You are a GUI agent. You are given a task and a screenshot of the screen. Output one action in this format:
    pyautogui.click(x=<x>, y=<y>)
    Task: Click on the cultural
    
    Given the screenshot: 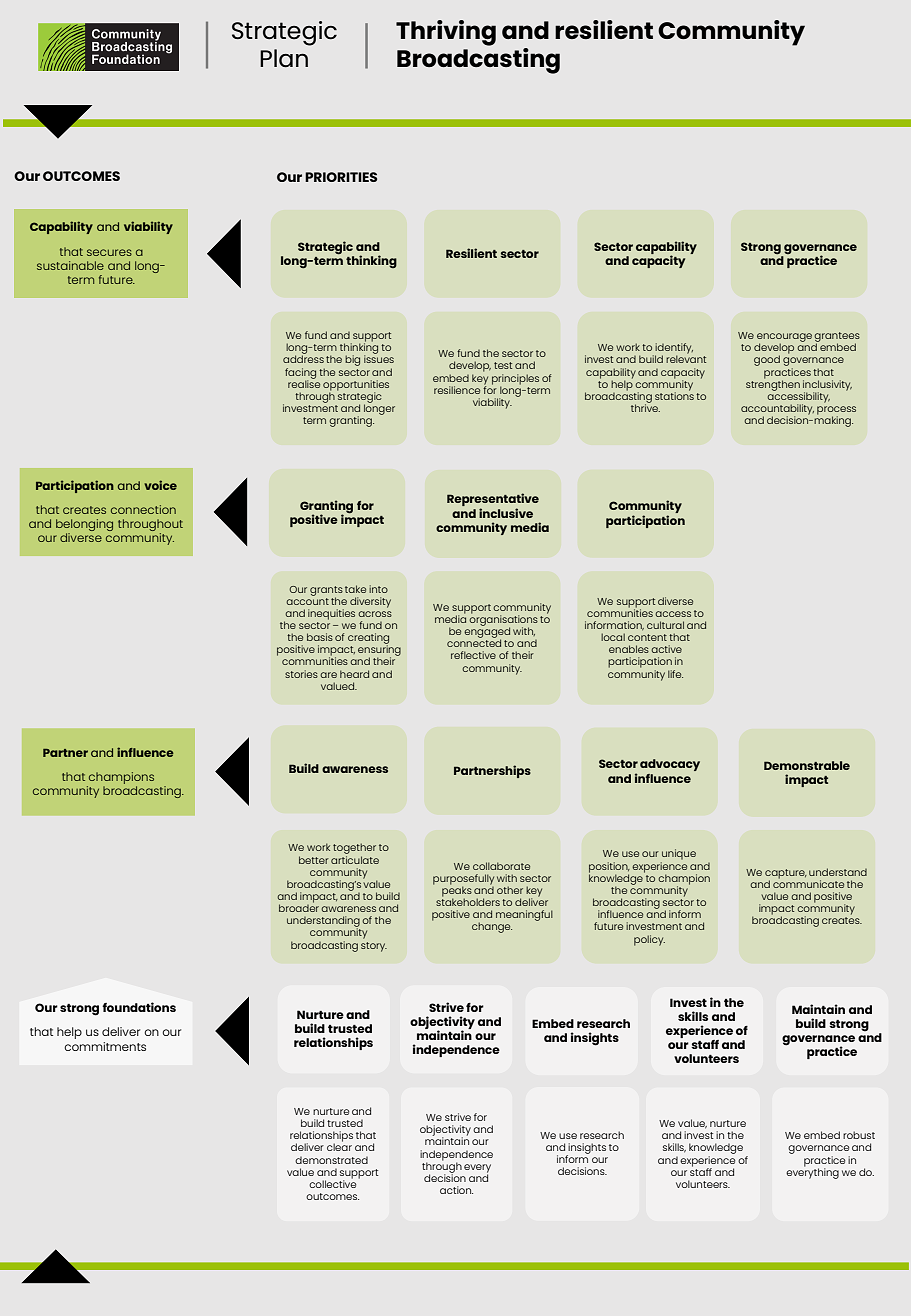 What is the action you would take?
    pyautogui.click(x=665, y=625)
